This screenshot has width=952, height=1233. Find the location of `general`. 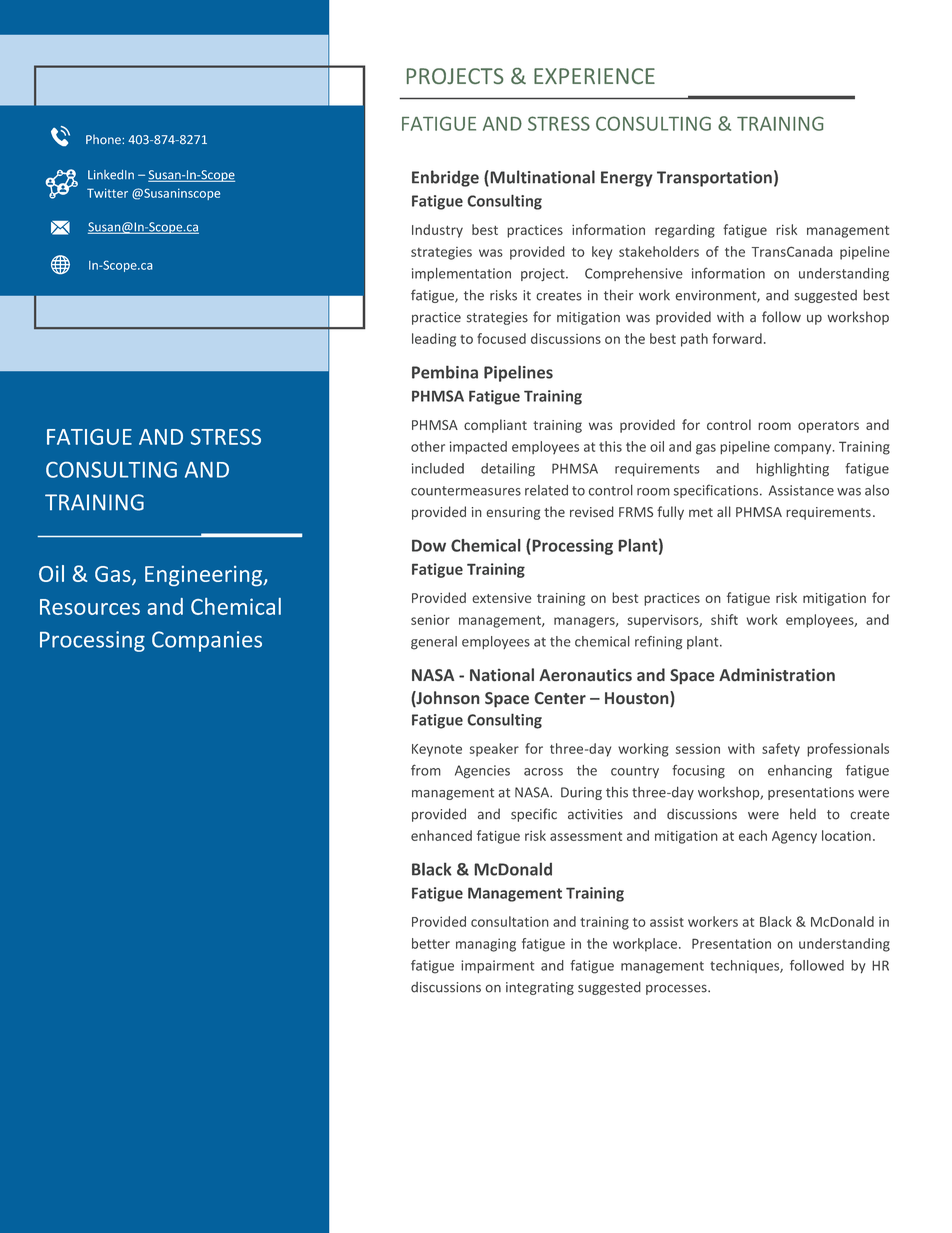

general is located at coordinates (434, 643).
